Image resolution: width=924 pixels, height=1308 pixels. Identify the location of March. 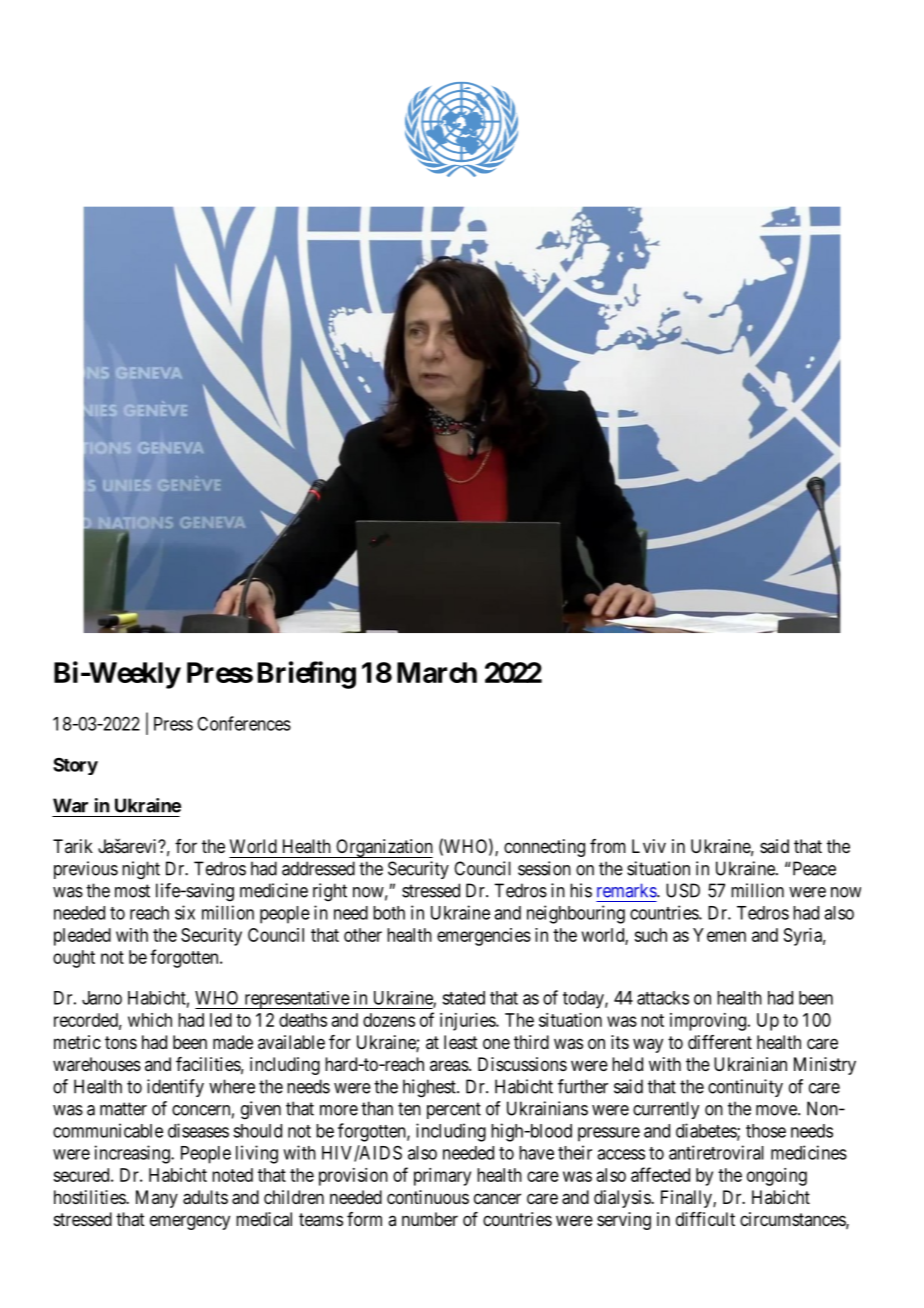
(437, 672).
